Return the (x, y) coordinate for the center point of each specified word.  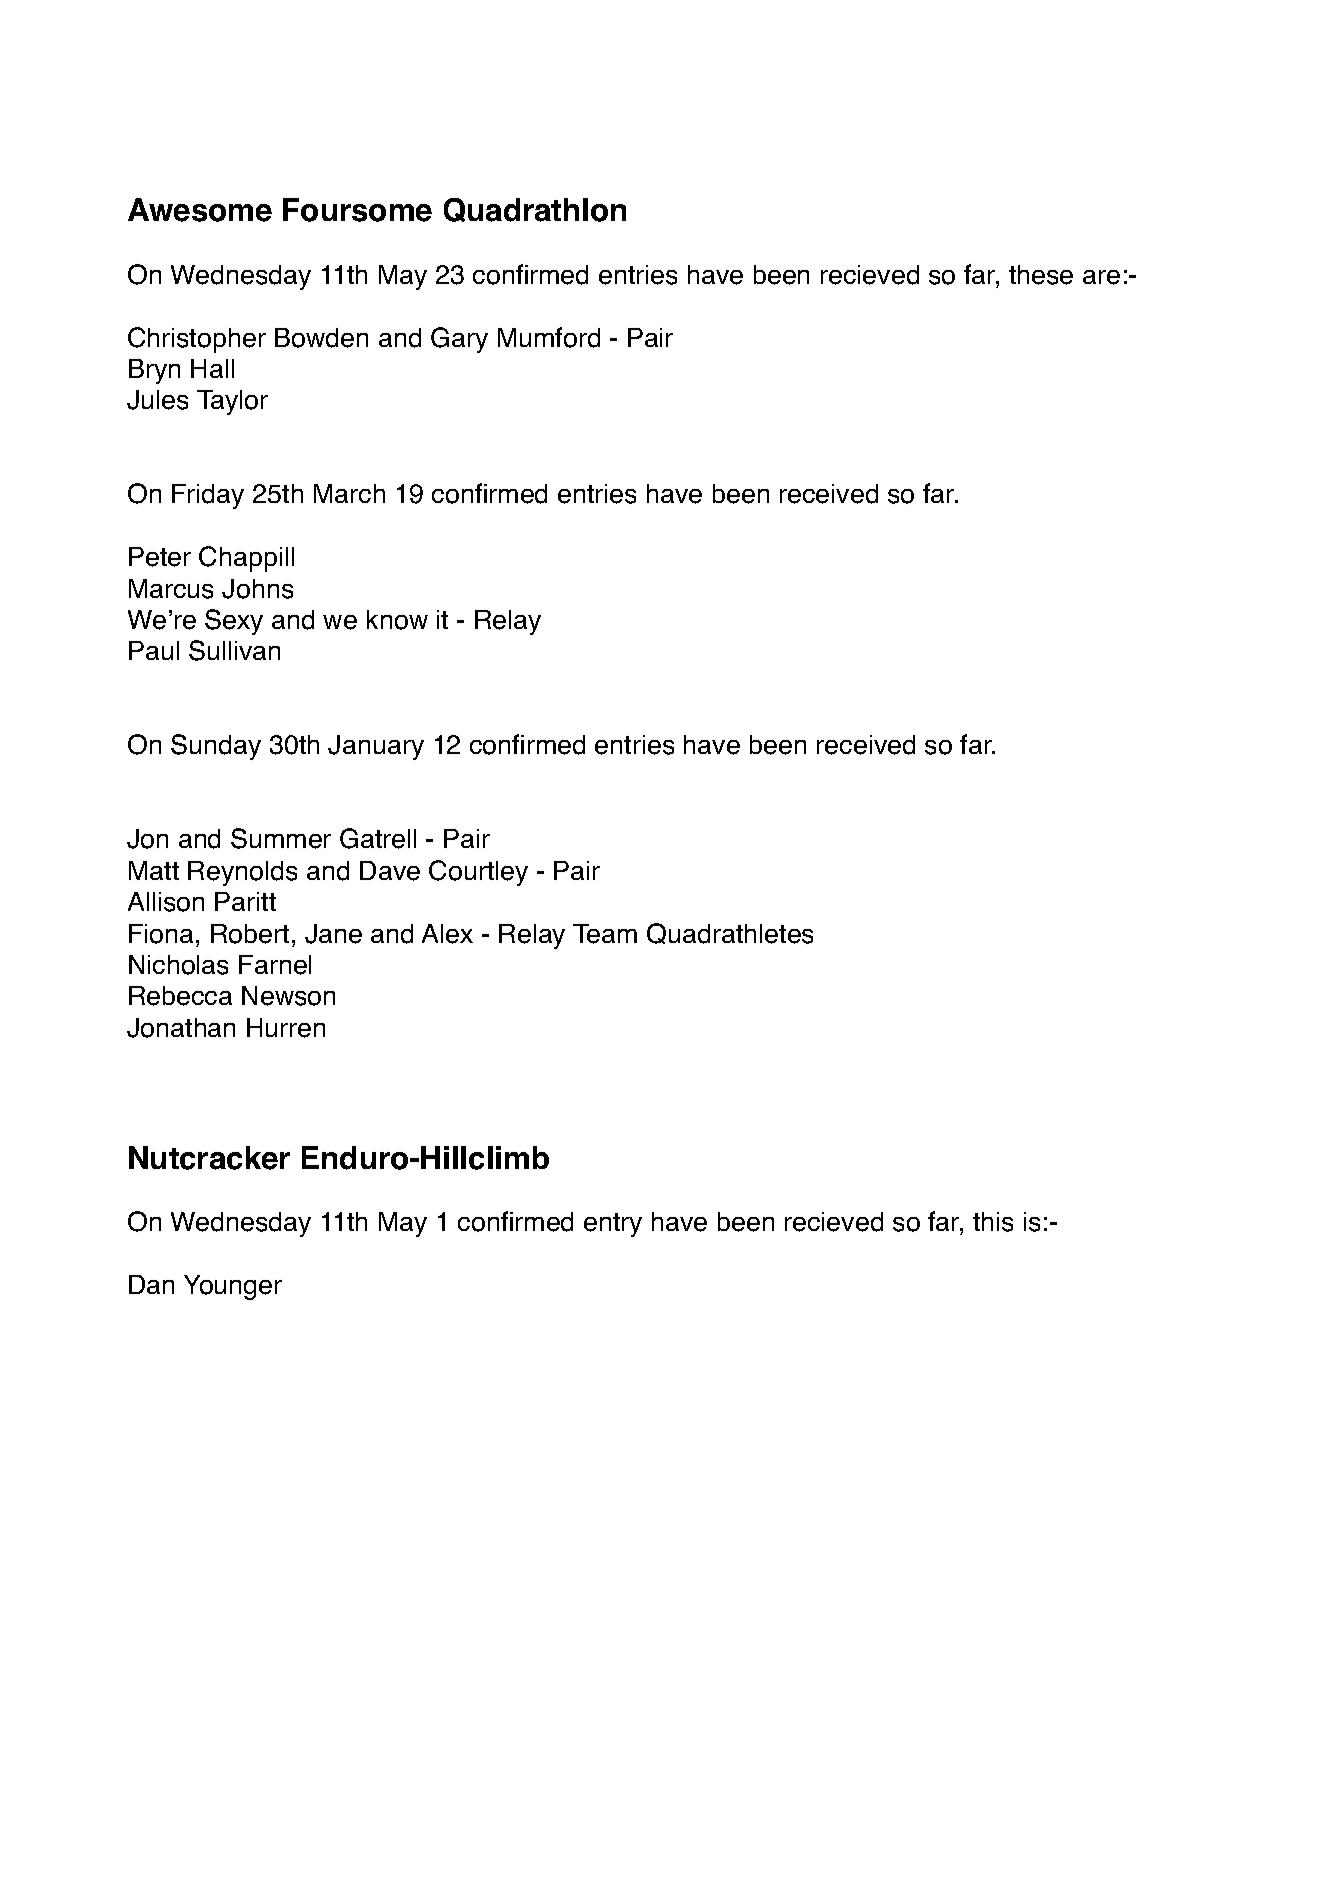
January (376, 747)
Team (605, 934)
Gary (459, 340)
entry (613, 1225)
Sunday (216, 747)
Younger (233, 1287)
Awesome (200, 210)
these (1041, 275)
